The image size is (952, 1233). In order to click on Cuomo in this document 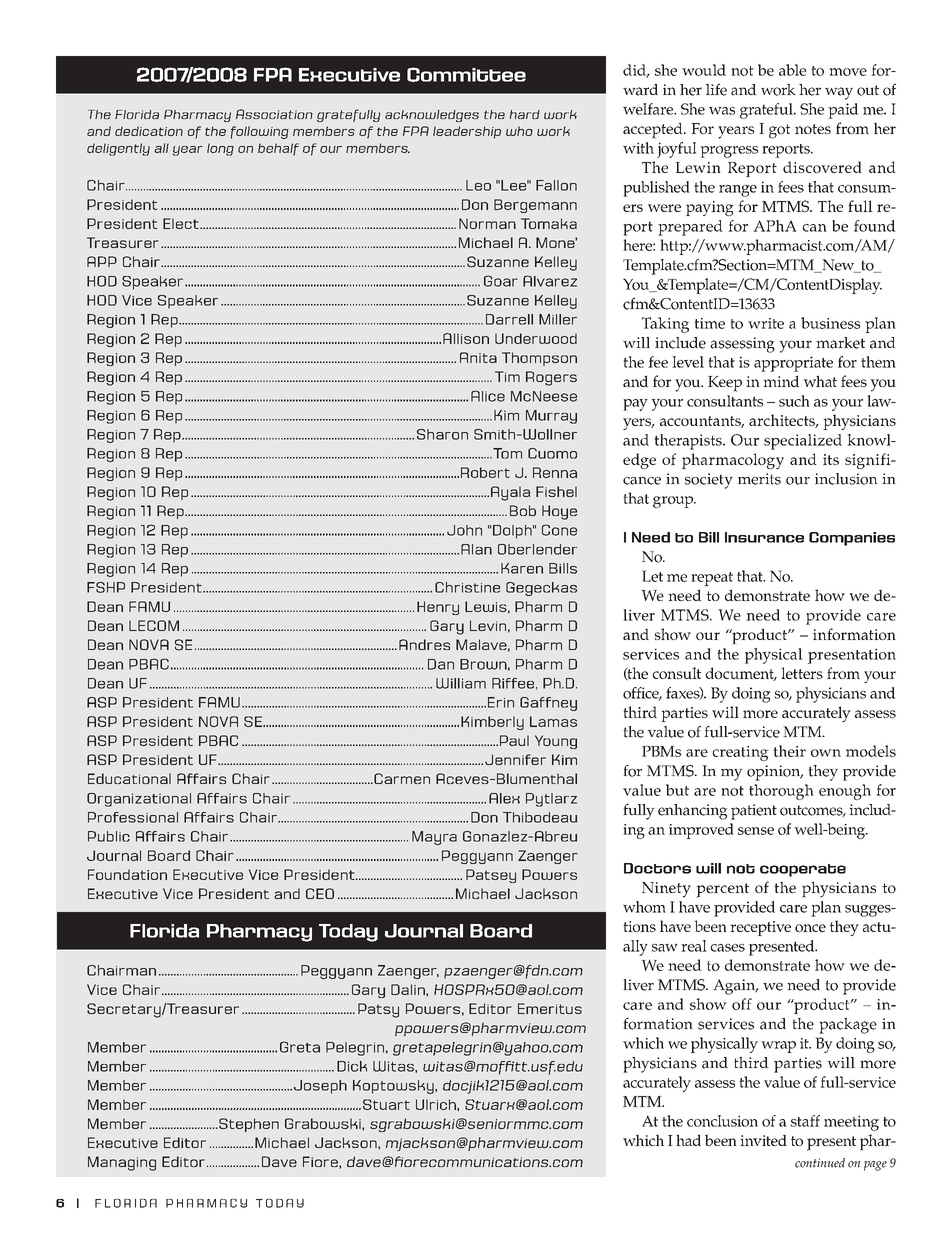, I will do `click(552, 453)`.
